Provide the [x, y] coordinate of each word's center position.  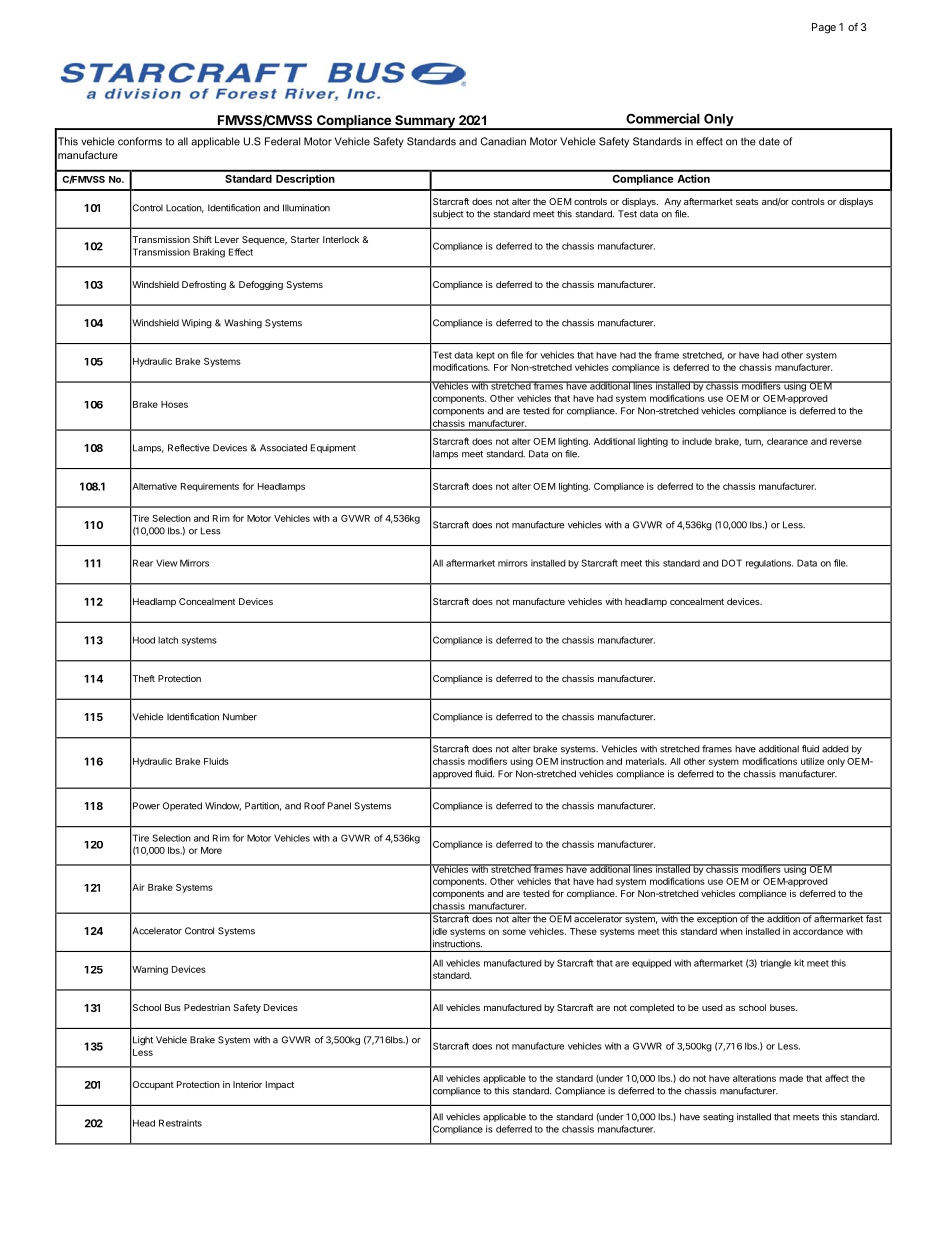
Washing [243, 323]
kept [485, 356]
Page [824, 28]
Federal [282, 141]
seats [747, 201]
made [791, 1078]
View [166, 563]
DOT [732, 563]
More [211, 850]
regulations [769, 564]
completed [652, 1008]
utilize [812, 761]
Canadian [503, 141]
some [514, 932]
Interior [247, 1084]
